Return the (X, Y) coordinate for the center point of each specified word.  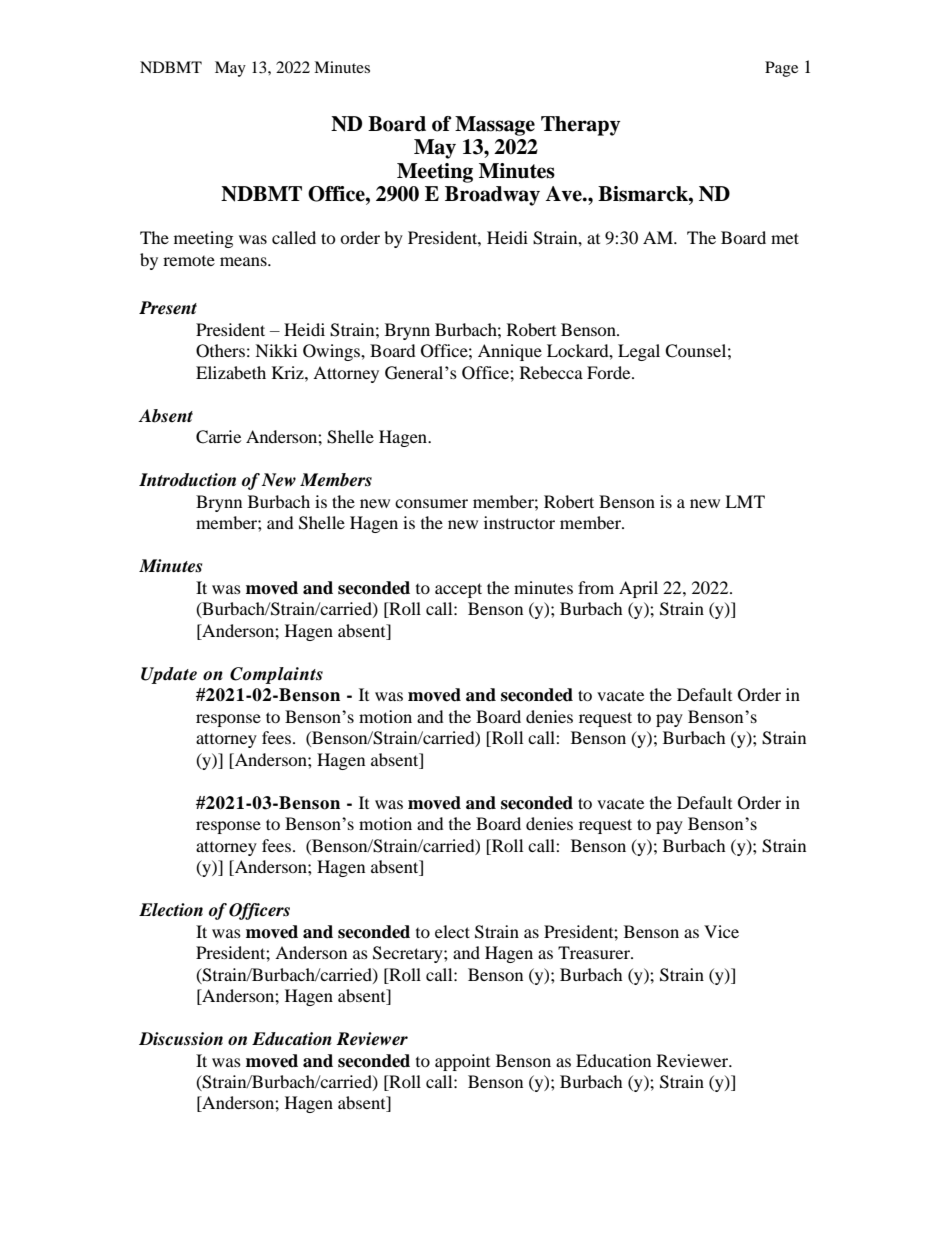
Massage (495, 126)
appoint (462, 1062)
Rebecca (551, 372)
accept (458, 590)
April (638, 589)
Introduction (187, 480)
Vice (721, 931)
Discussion (181, 1039)
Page (781, 69)
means (244, 261)
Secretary (409, 954)
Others (220, 351)
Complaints (276, 675)
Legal (639, 352)
